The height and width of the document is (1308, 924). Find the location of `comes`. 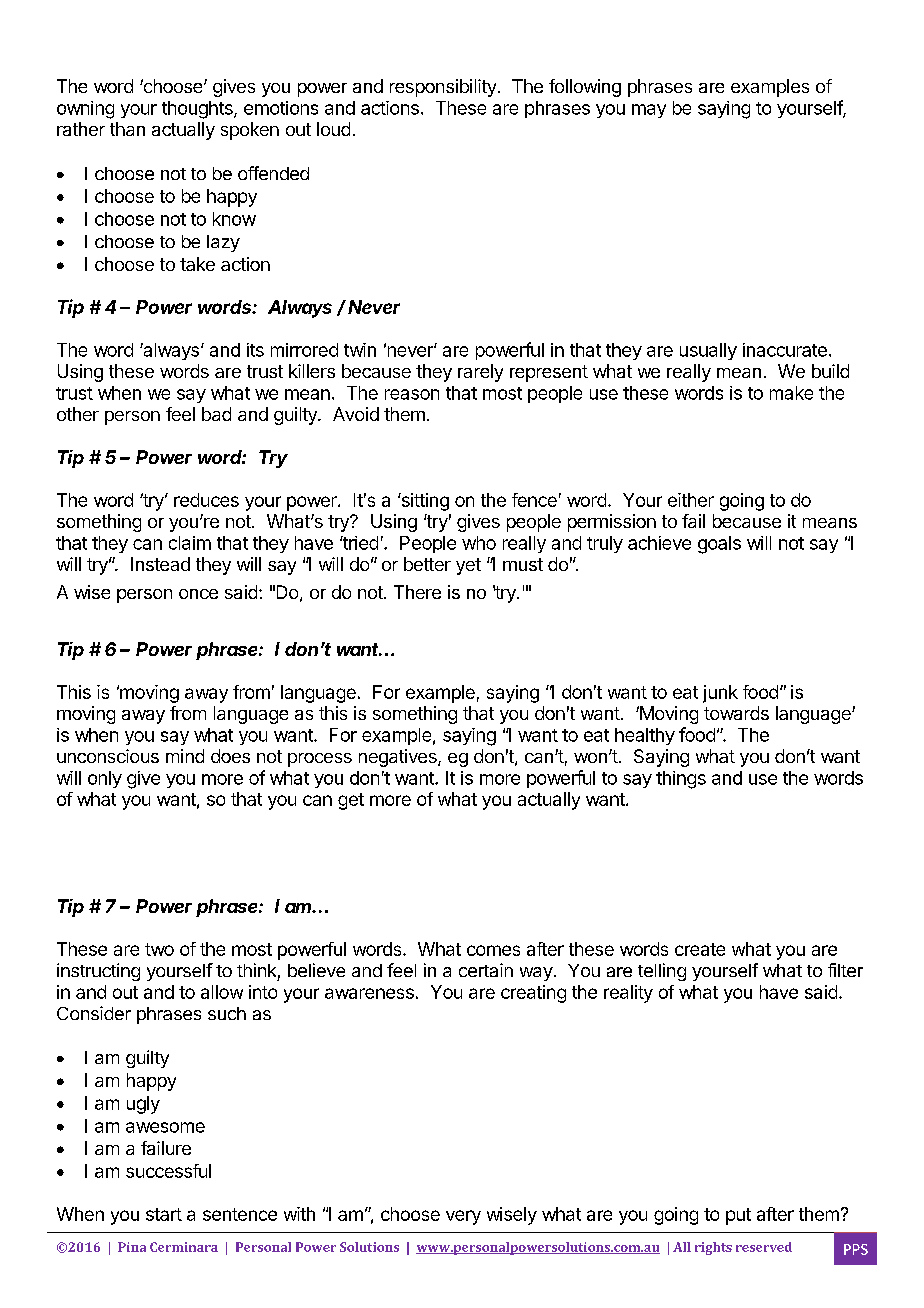

comes is located at coordinates (493, 950).
